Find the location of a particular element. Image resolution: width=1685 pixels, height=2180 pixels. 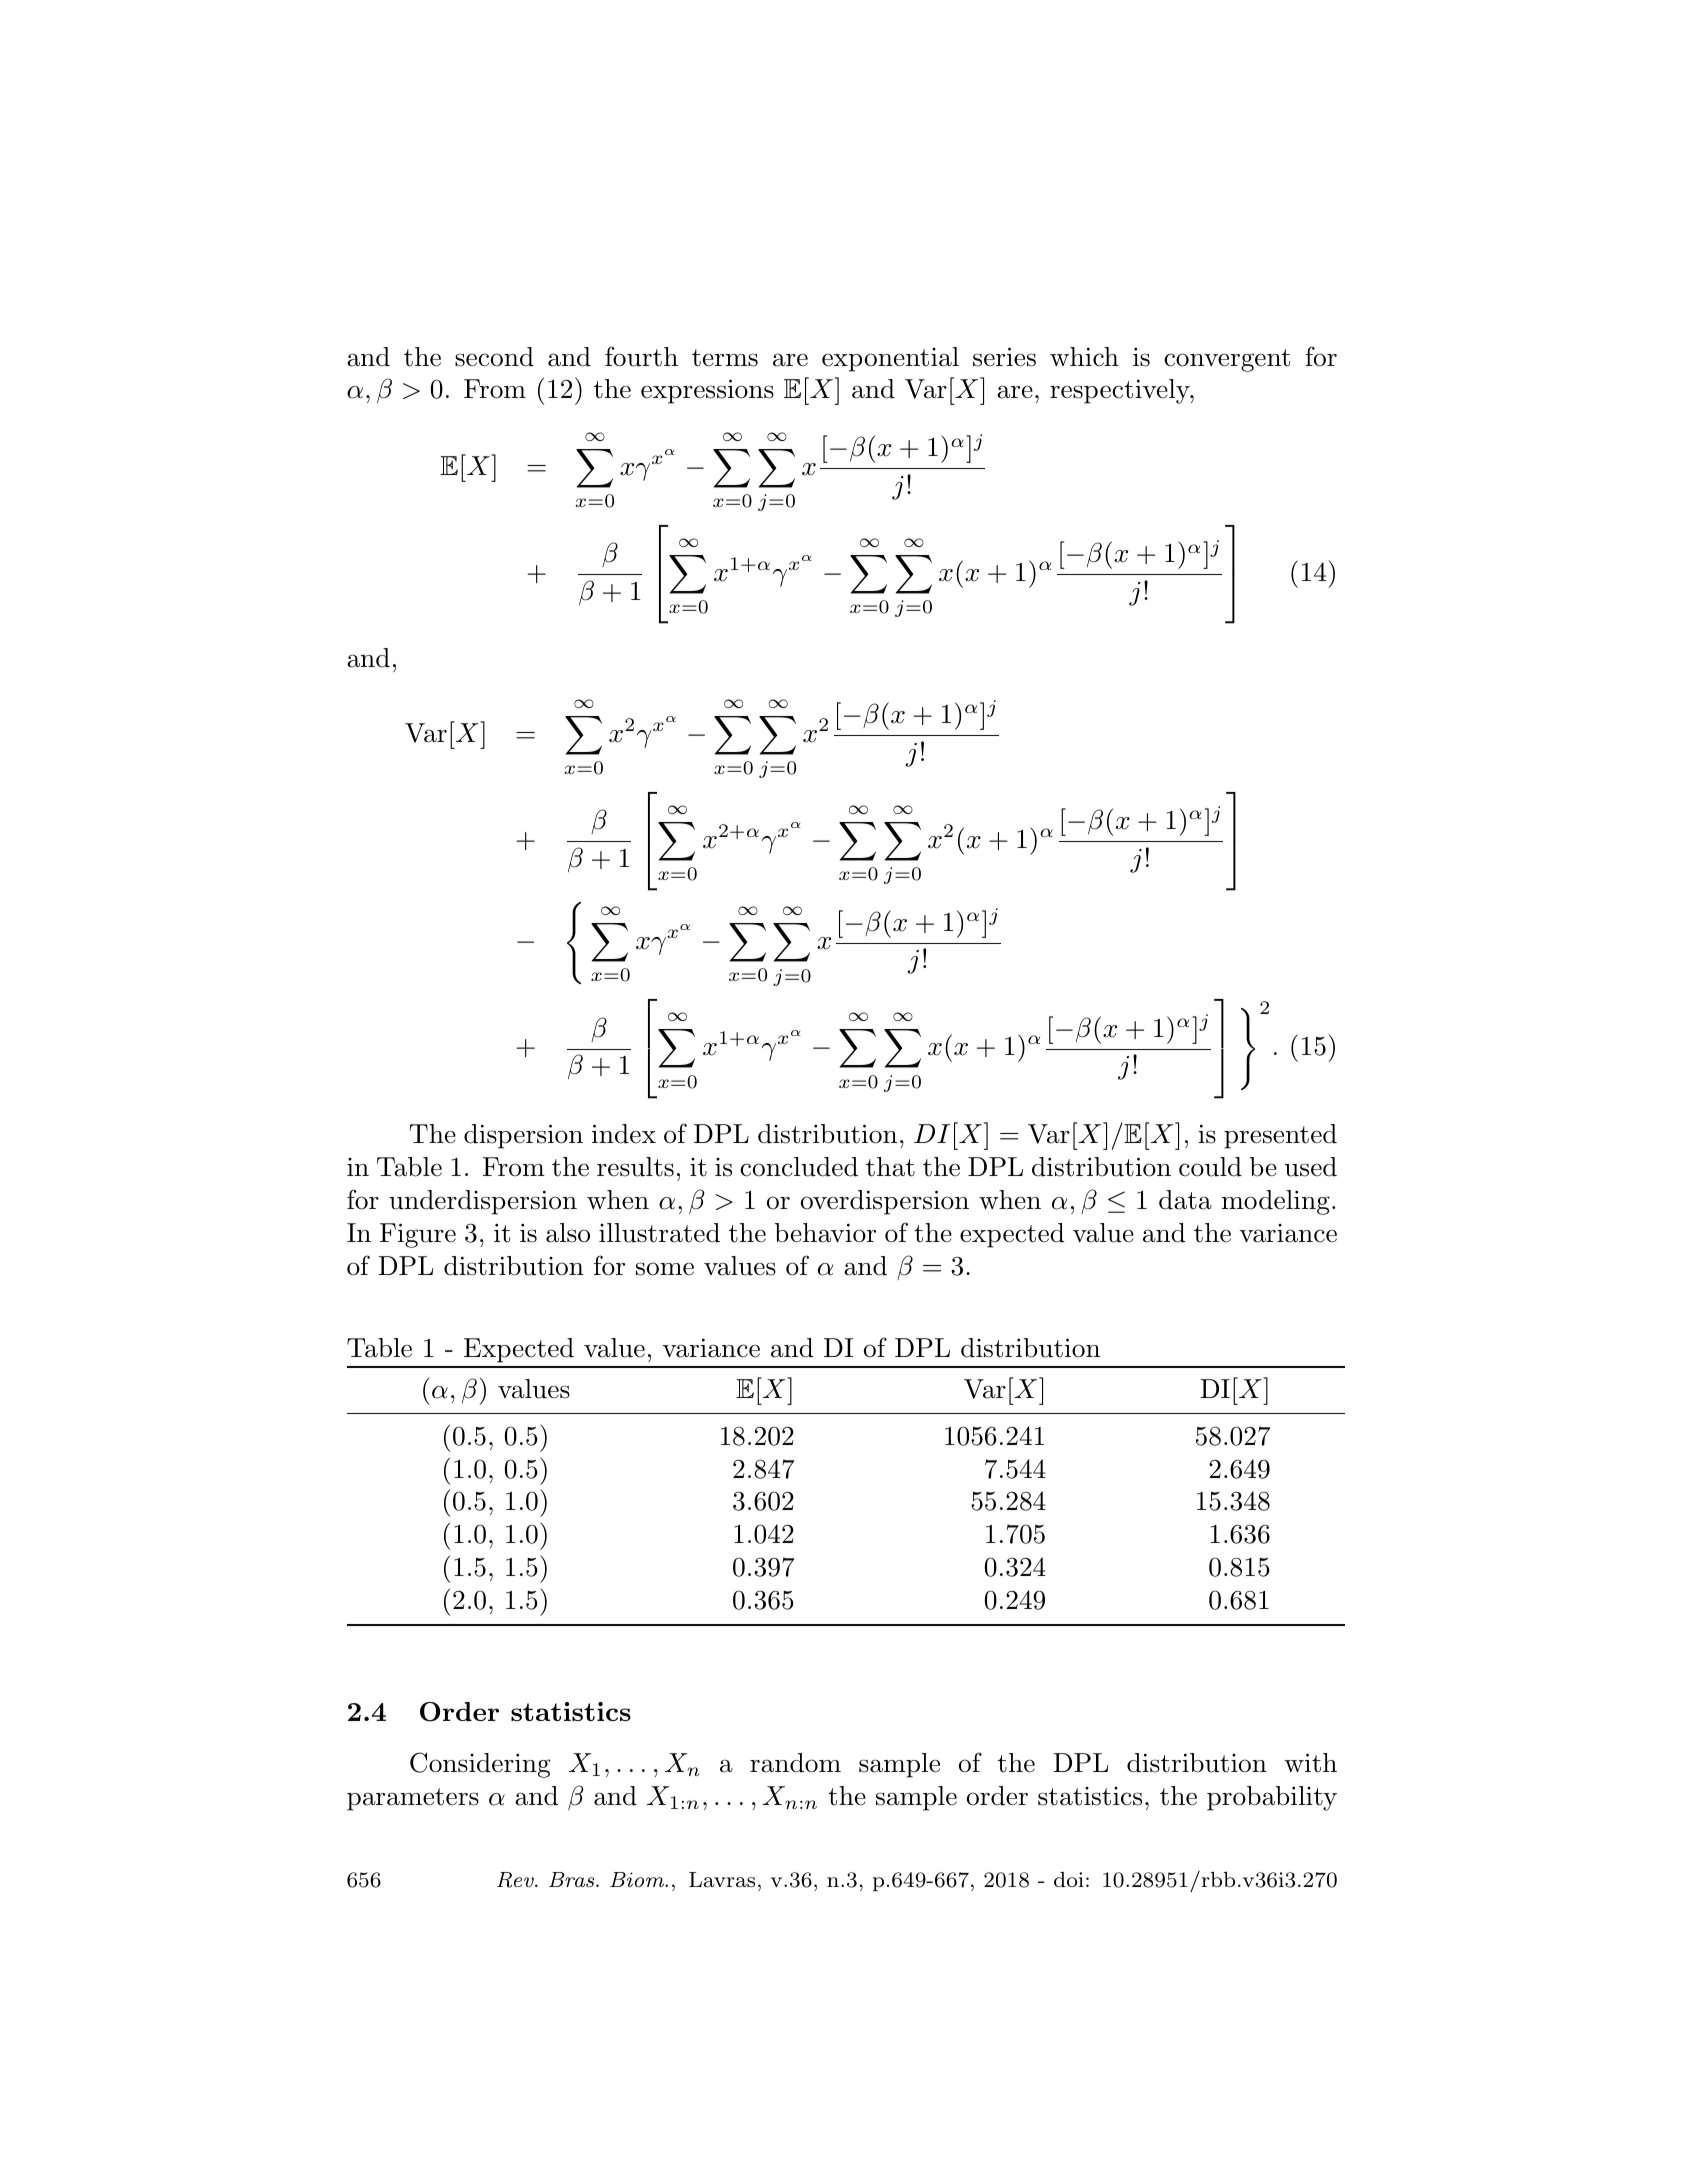

Rev is located at coordinates (516, 1880).
